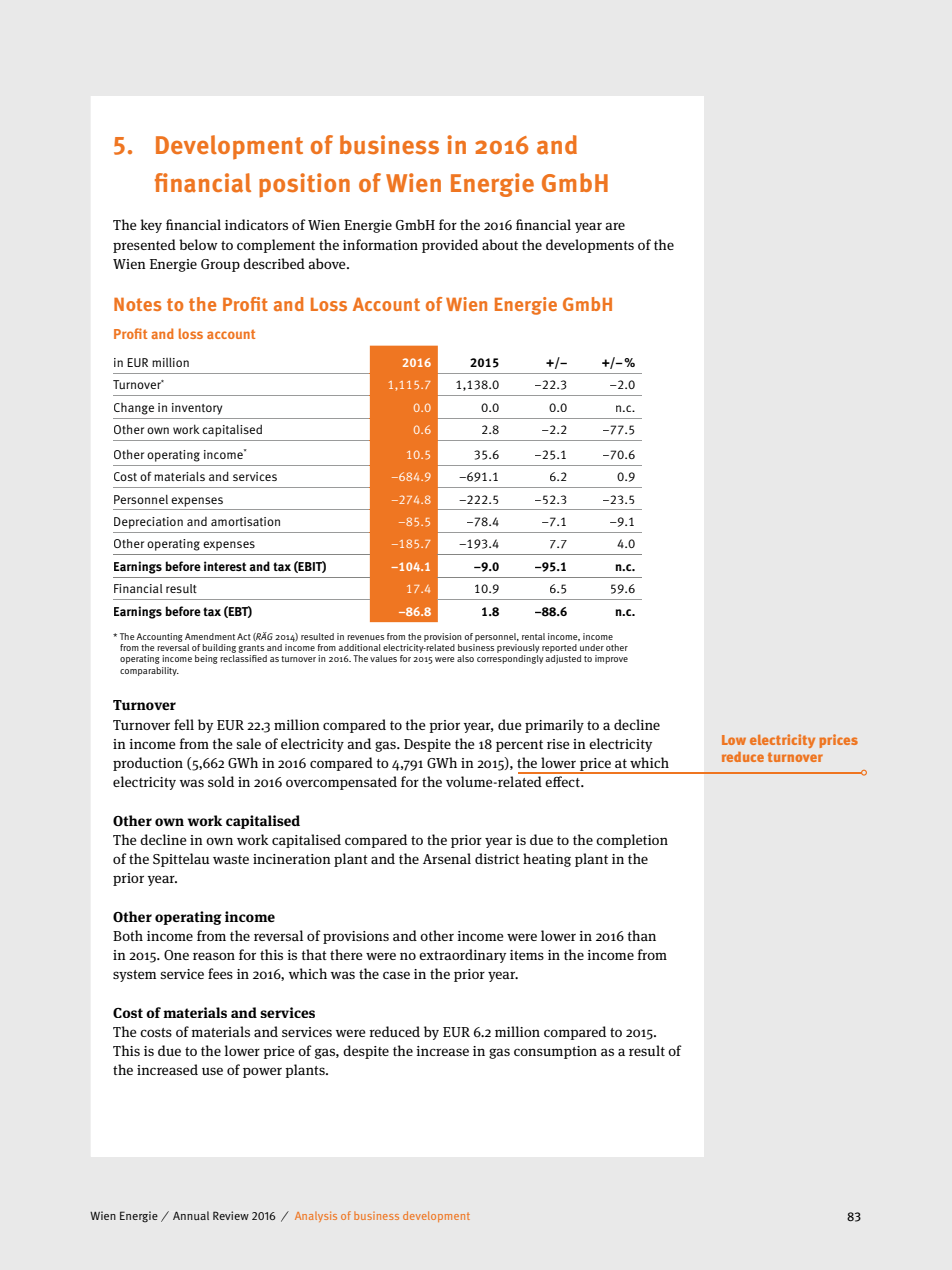 This screenshot has height=1270, width=952. I want to click on below, so click(198, 244).
